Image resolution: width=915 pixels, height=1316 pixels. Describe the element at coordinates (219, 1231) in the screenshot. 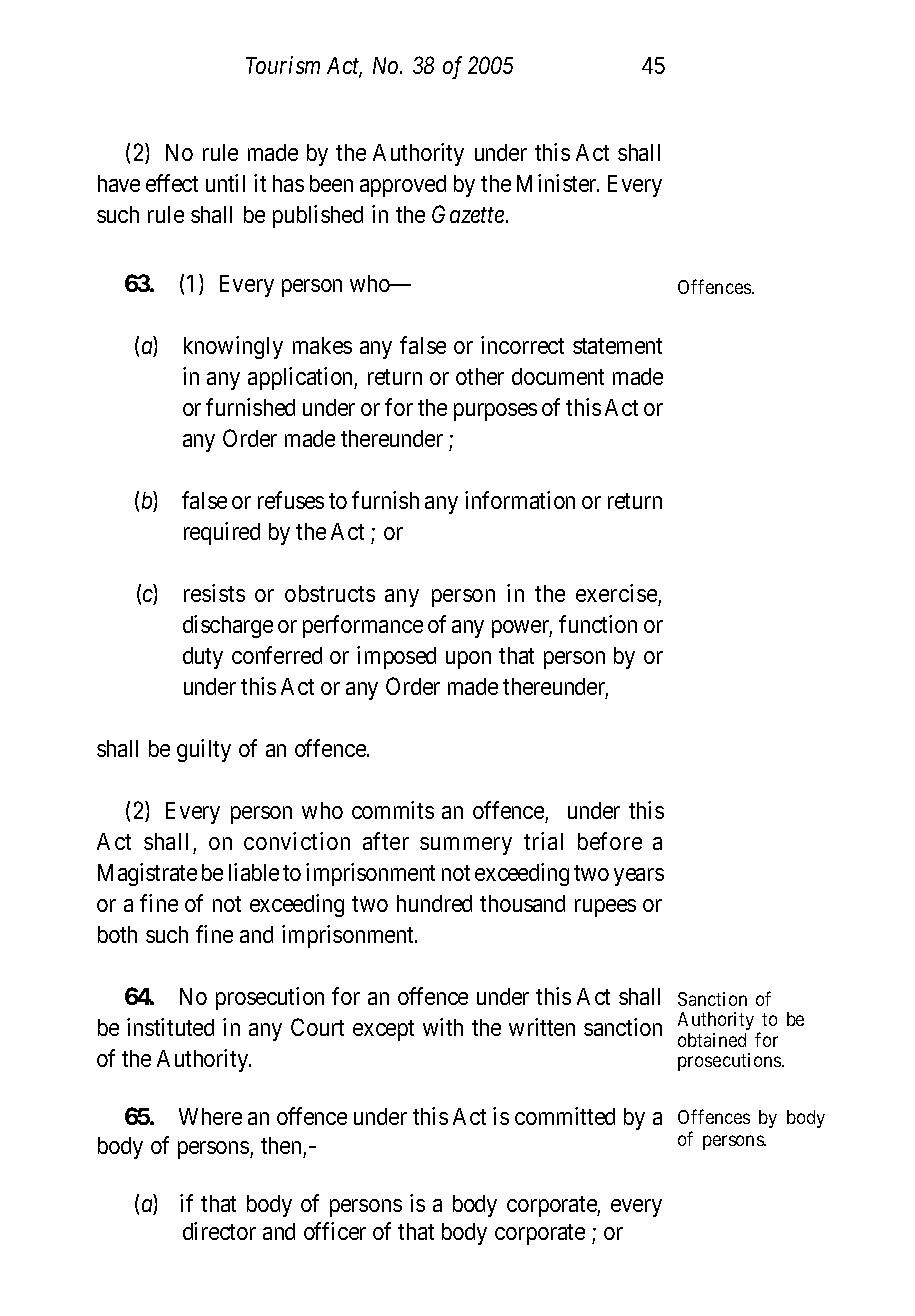

I see `director` at that location.
